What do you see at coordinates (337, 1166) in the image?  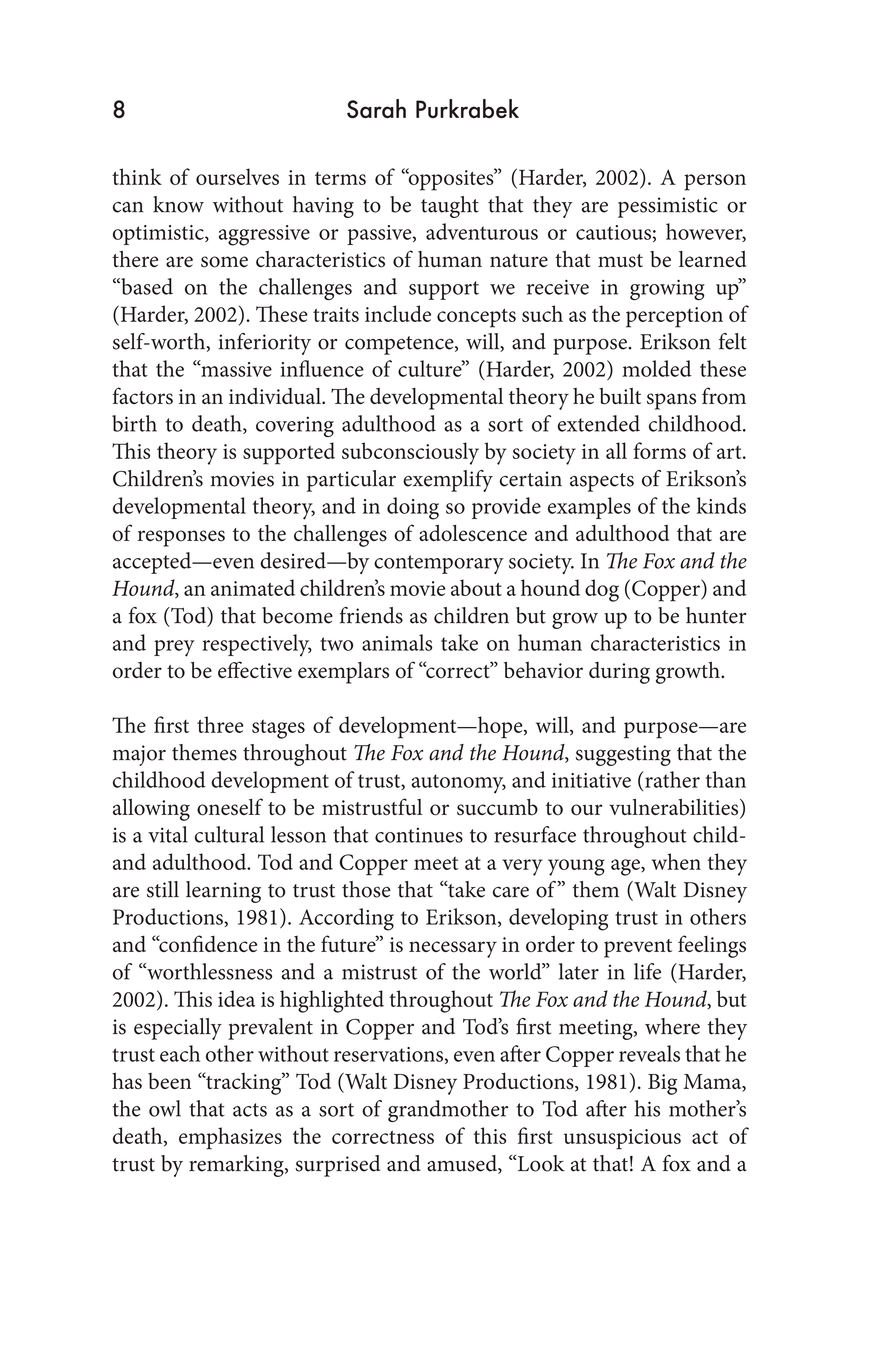 I see `surprised` at bounding box center [337, 1166].
